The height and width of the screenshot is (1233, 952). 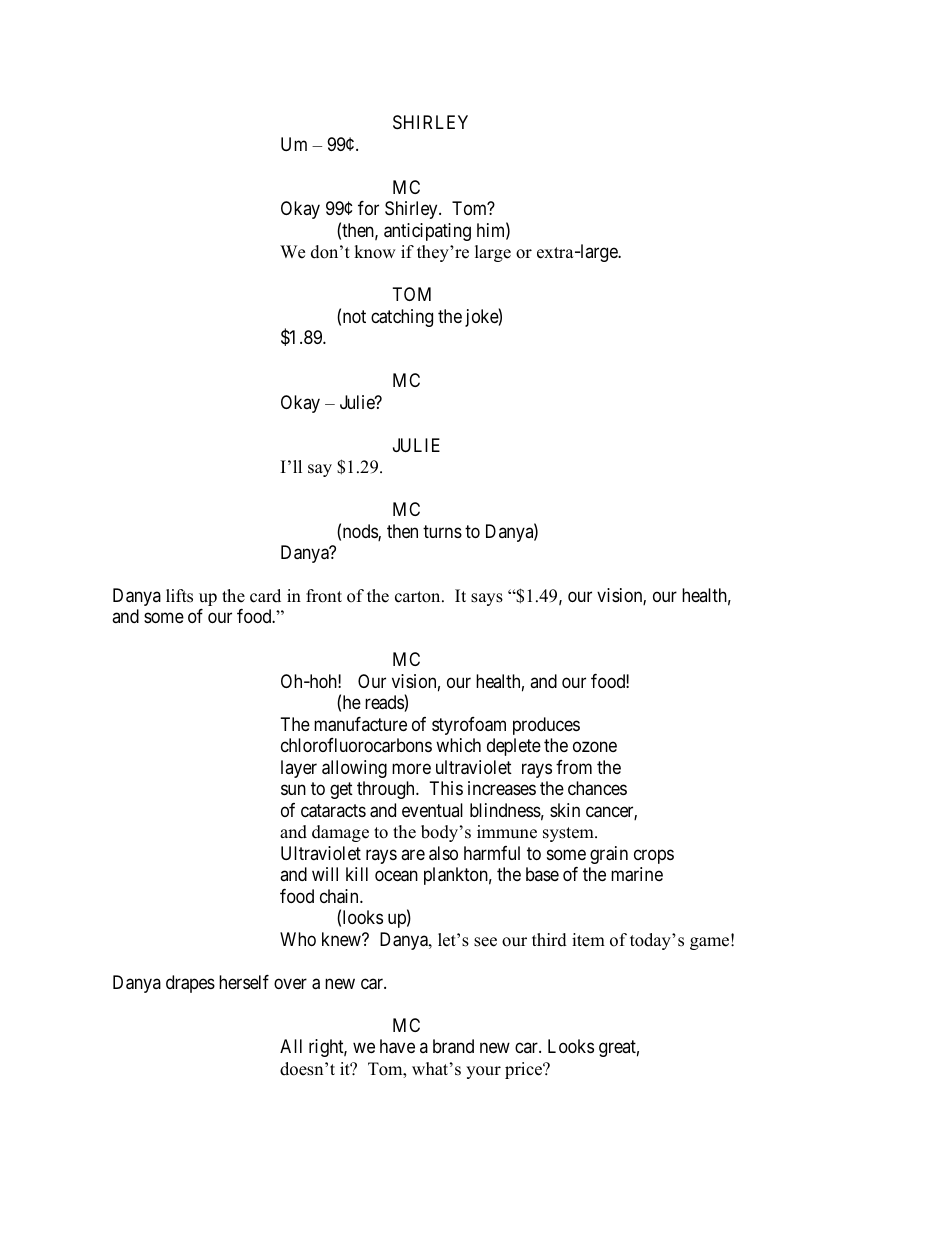 What do you see at coordinates (525, 1070) in the screenshot?
I see `price` at bounding box center [525, 1070].
